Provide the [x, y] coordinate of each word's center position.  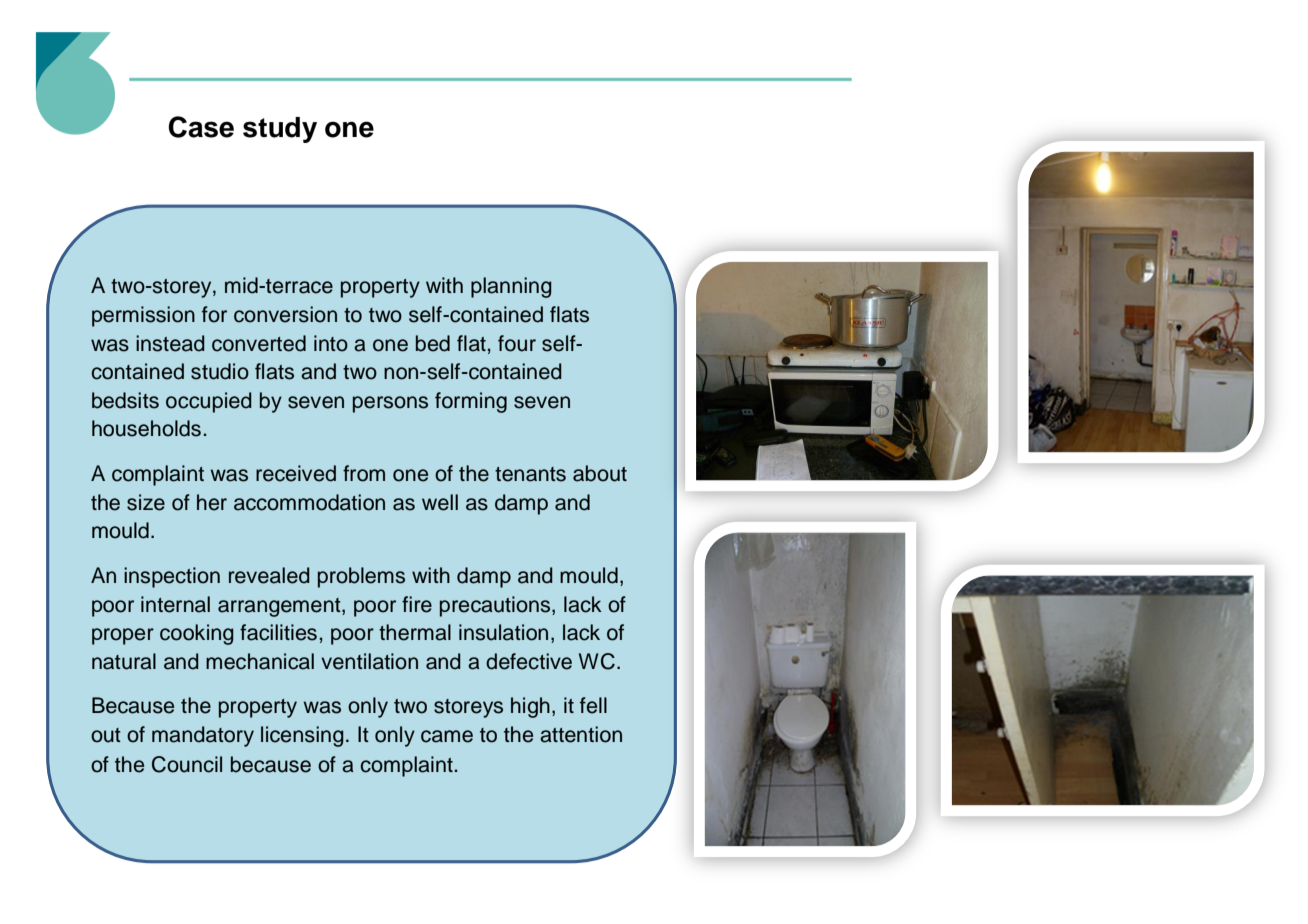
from [364, 473]
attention [581, 734]
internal [175, 604]
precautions [496, 606]
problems [361, 577]
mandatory [203, 736]
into [331, 343]
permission [143, 316]
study [280, 130]
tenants [530, 474]
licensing [302, 736]
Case [201, 127]
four [517, 343]
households [146, 428]
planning [511, 287]
